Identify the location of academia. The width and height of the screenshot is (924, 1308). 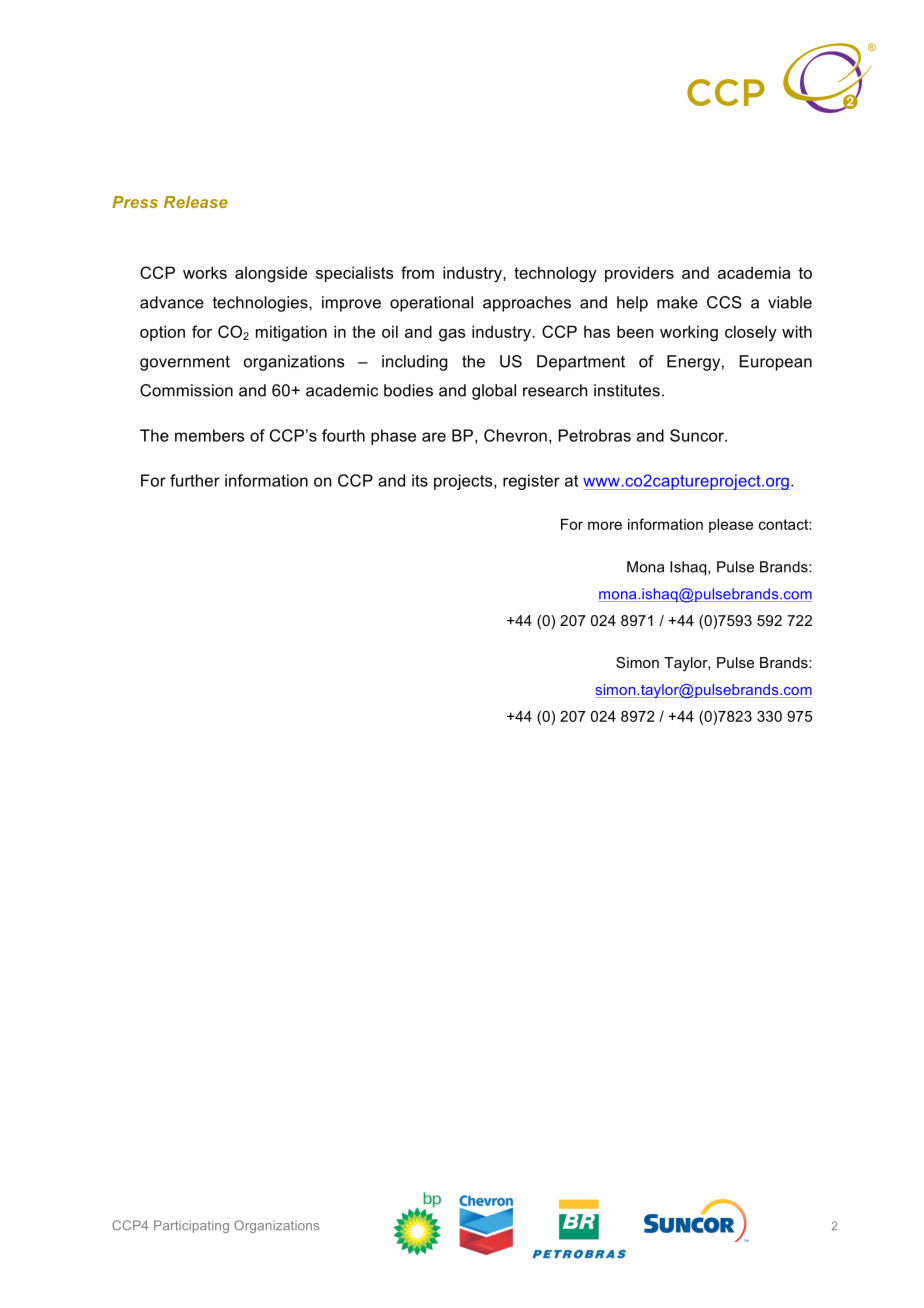
(754, 272).
